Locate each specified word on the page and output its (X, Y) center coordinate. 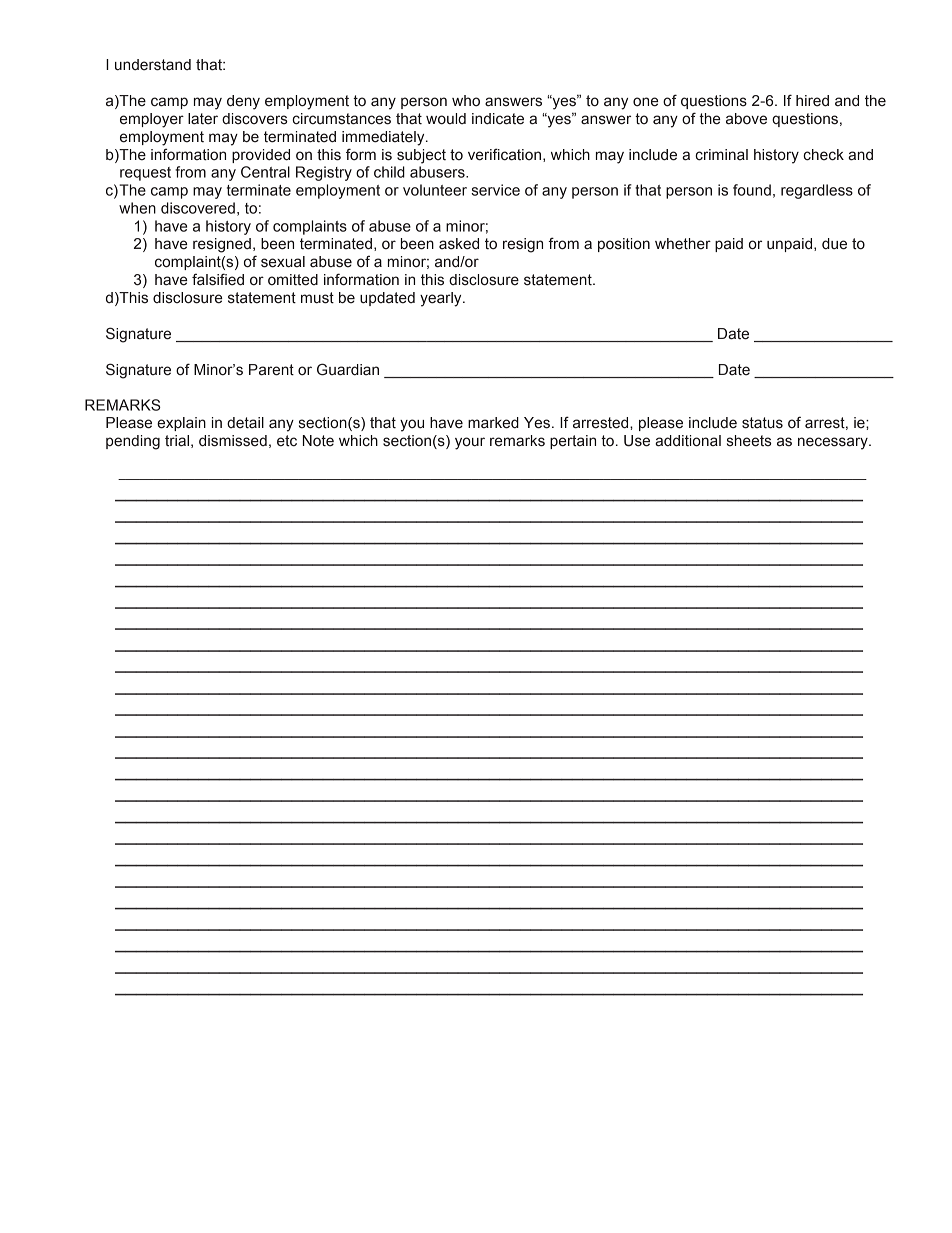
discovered (198, 208)
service (495, 190)
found (752, 190)
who (466, 101)
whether (683, 244)
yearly (442, 299)
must (317, 298)
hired (812, 101)
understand (153, 65)
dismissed (233, 441)
